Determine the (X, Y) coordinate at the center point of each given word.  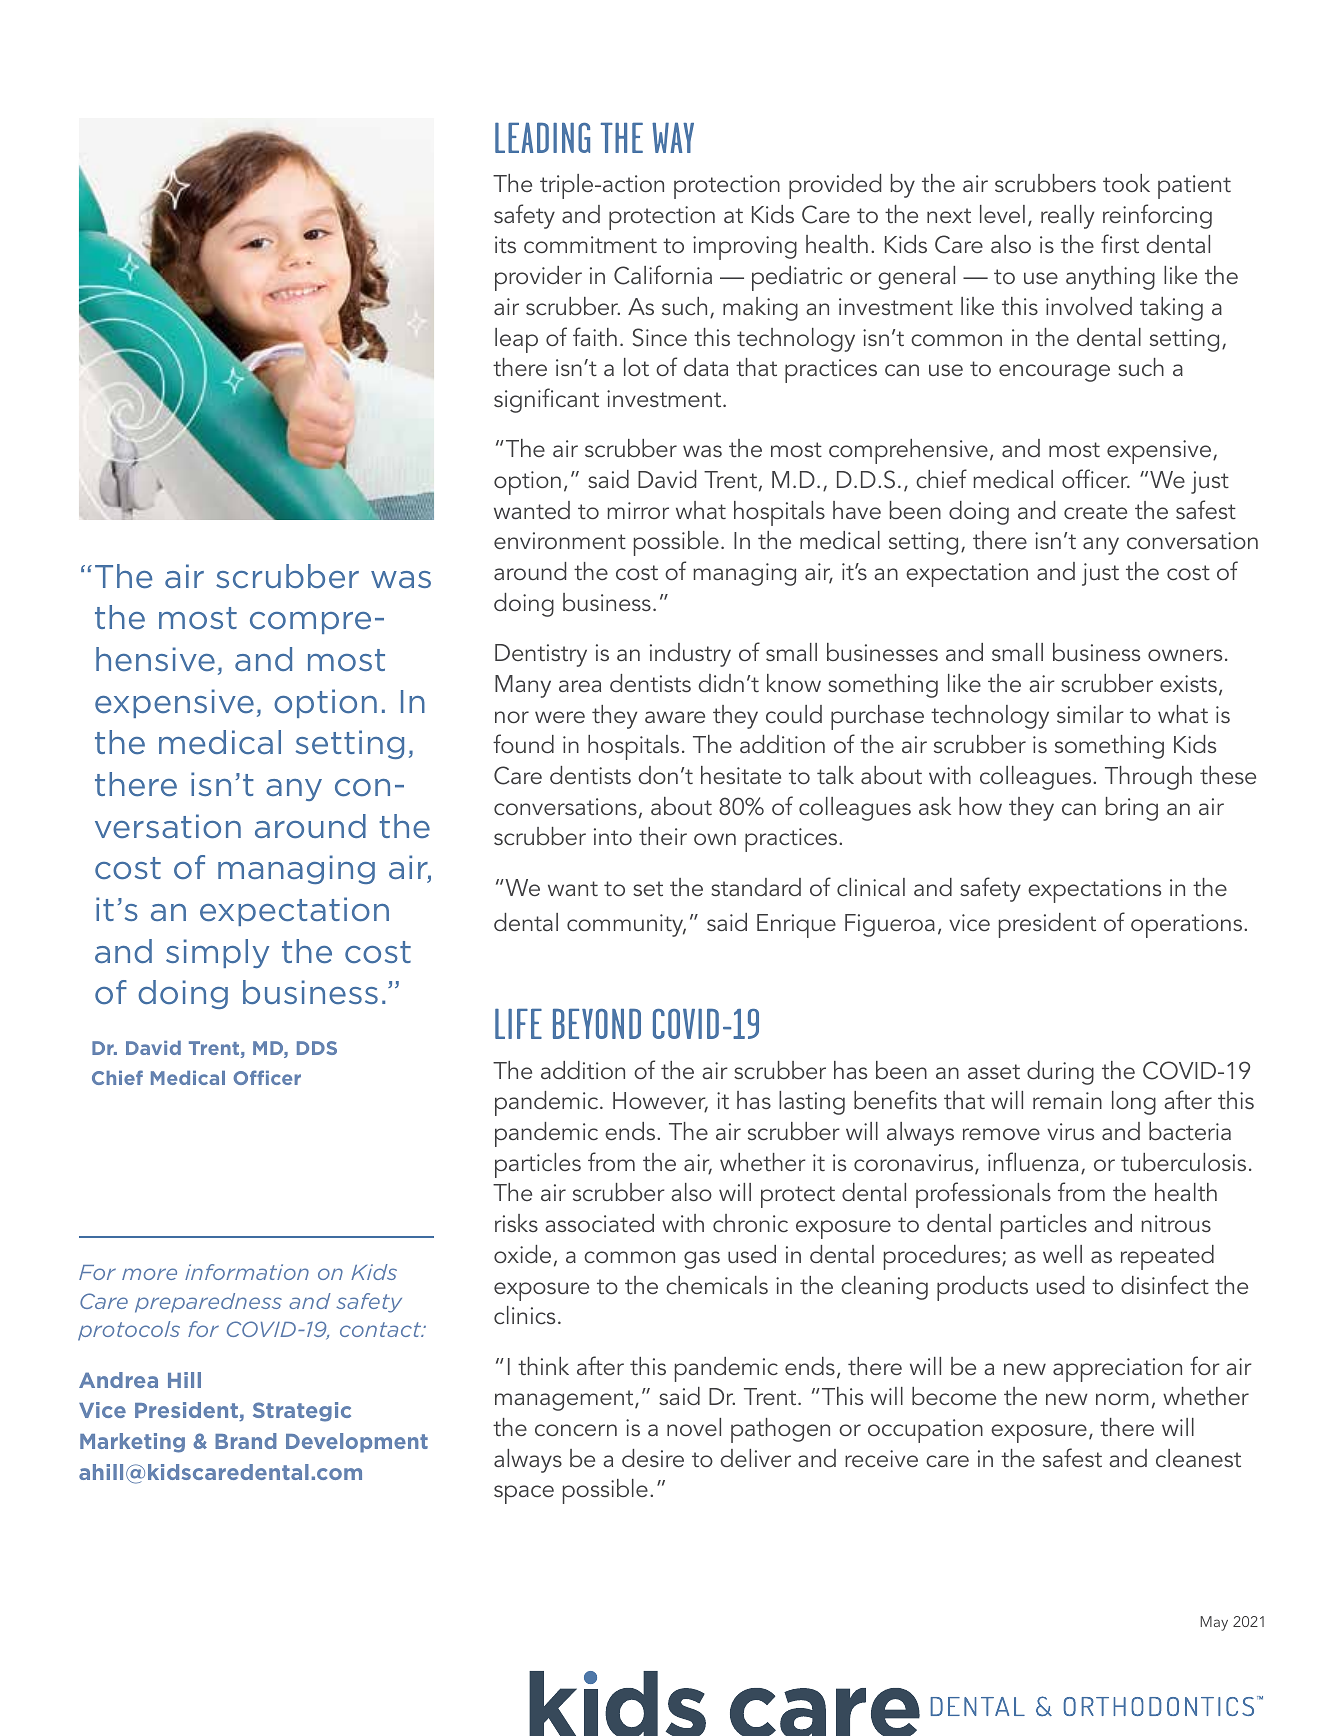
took (1126, 183)
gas (702, 1260)
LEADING (542, 137)
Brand (246, 1441)
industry (690, 655)
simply (217, 953)
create (1095, 511)
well (1062, 1254)
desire (653, 1458)
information (247, 1272)
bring (1132, 809)
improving (745, 248)
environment (560, 540)
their (663, 836)
